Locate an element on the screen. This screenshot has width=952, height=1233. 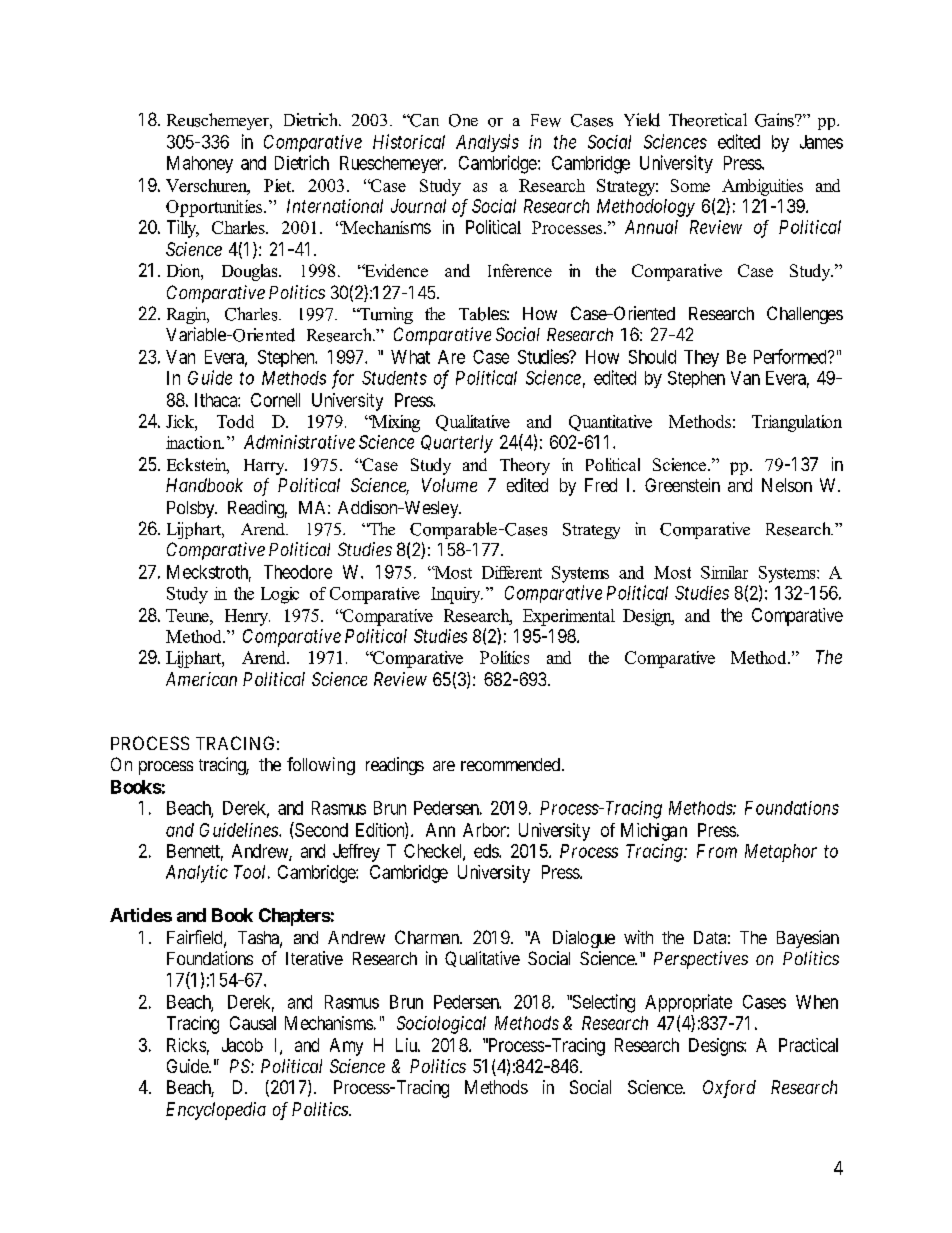
eds is located at coordinates (487, 851).
